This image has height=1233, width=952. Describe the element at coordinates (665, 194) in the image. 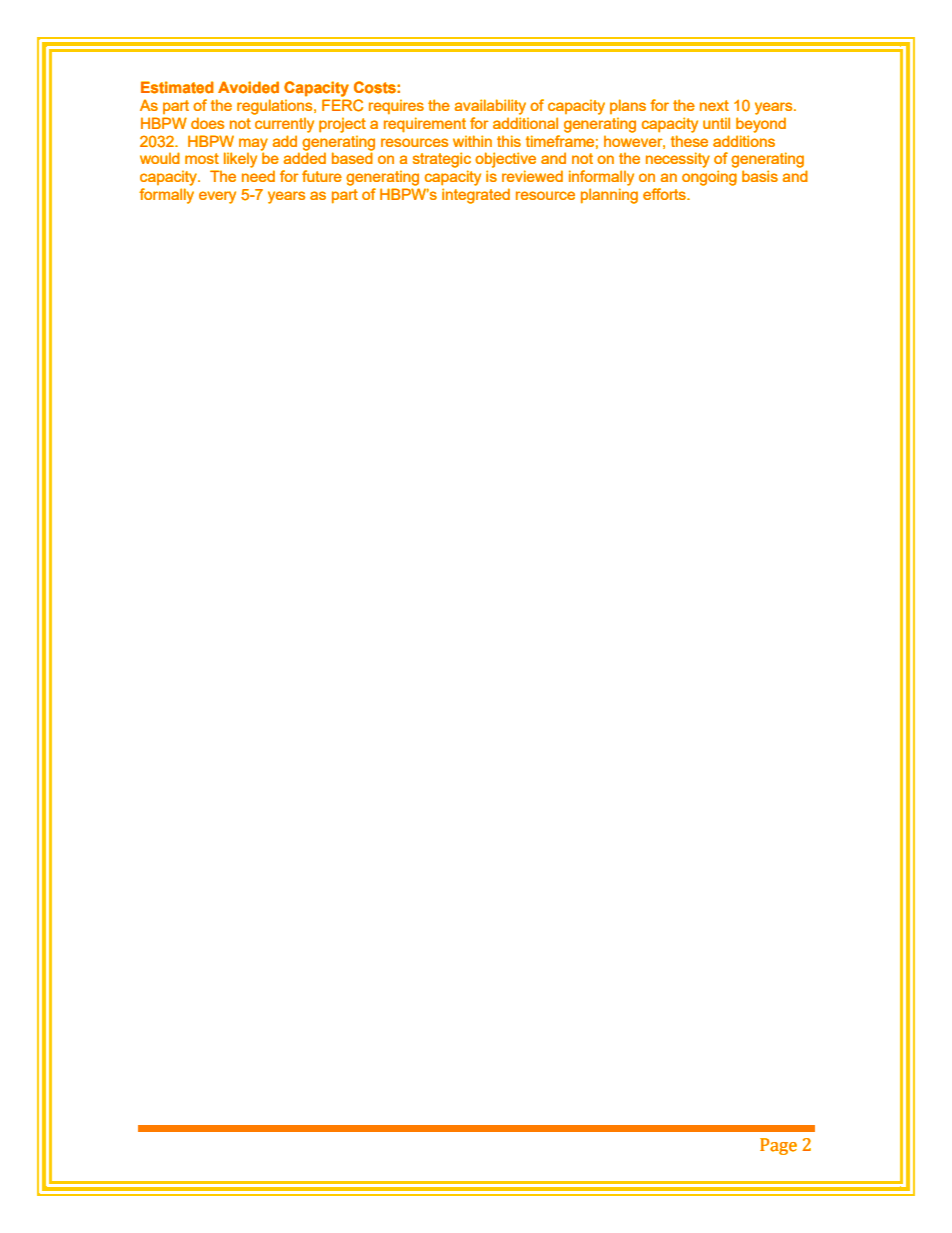

I see `efforts` at that location.
